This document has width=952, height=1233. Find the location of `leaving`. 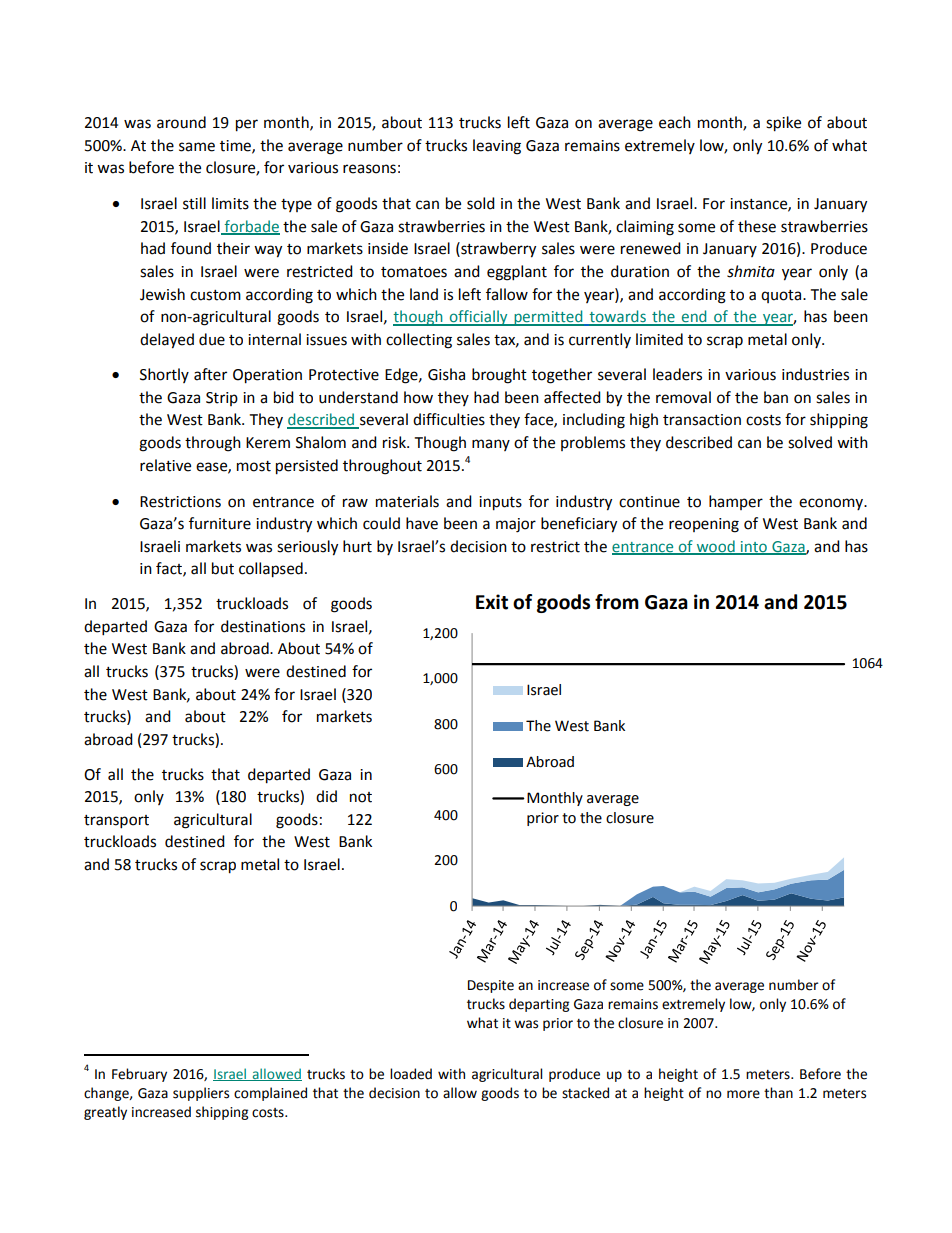

leaving is located at coordinates (497, 147).
